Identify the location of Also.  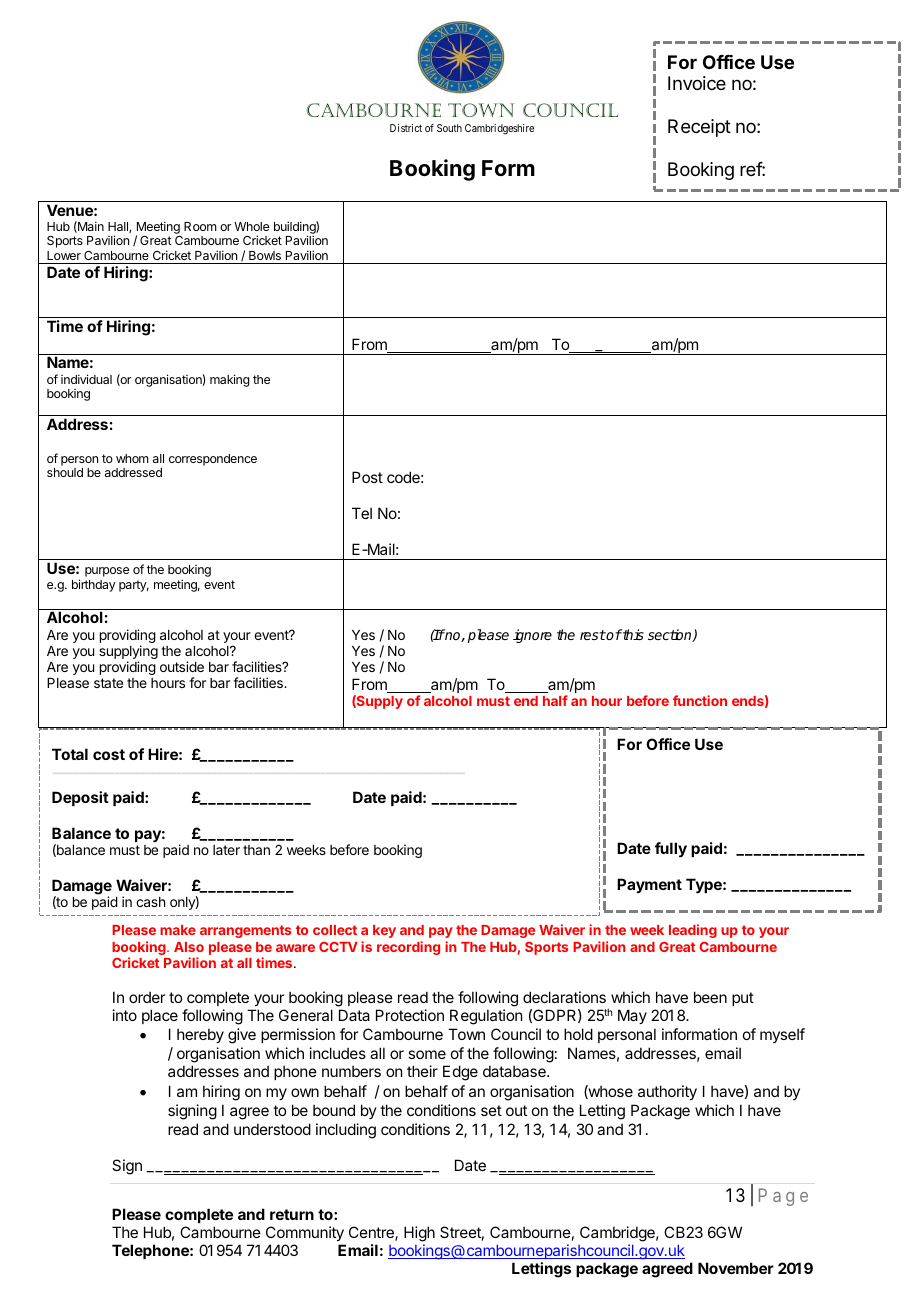
(189, 947).
